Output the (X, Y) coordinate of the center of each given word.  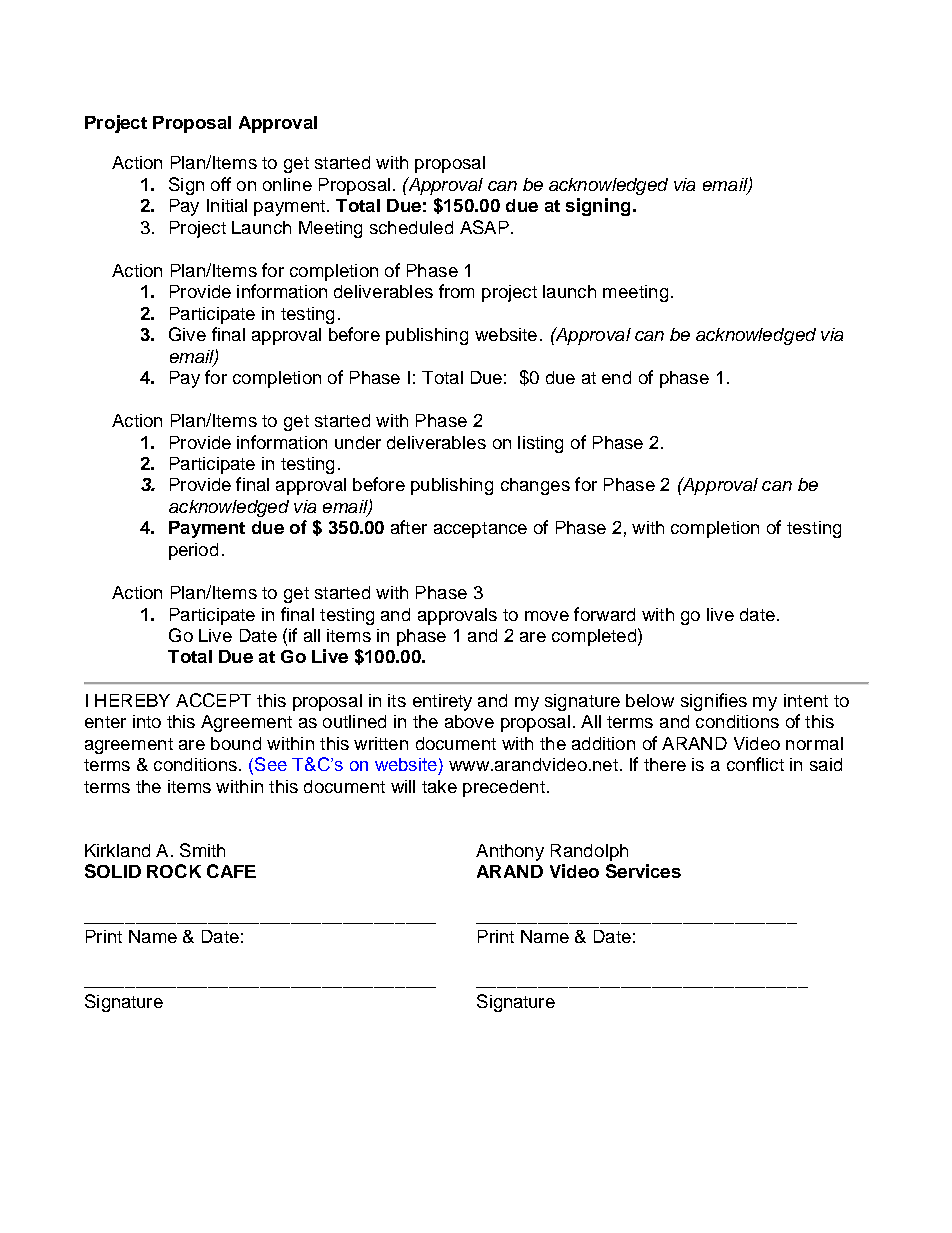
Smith (202, 850)
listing (540, 444)
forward (604, 614)
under (358, 442)
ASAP (484, 227)
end (616, 377)
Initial (227, 205)
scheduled (411, 227)
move (547, 616)
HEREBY (132, 700)
